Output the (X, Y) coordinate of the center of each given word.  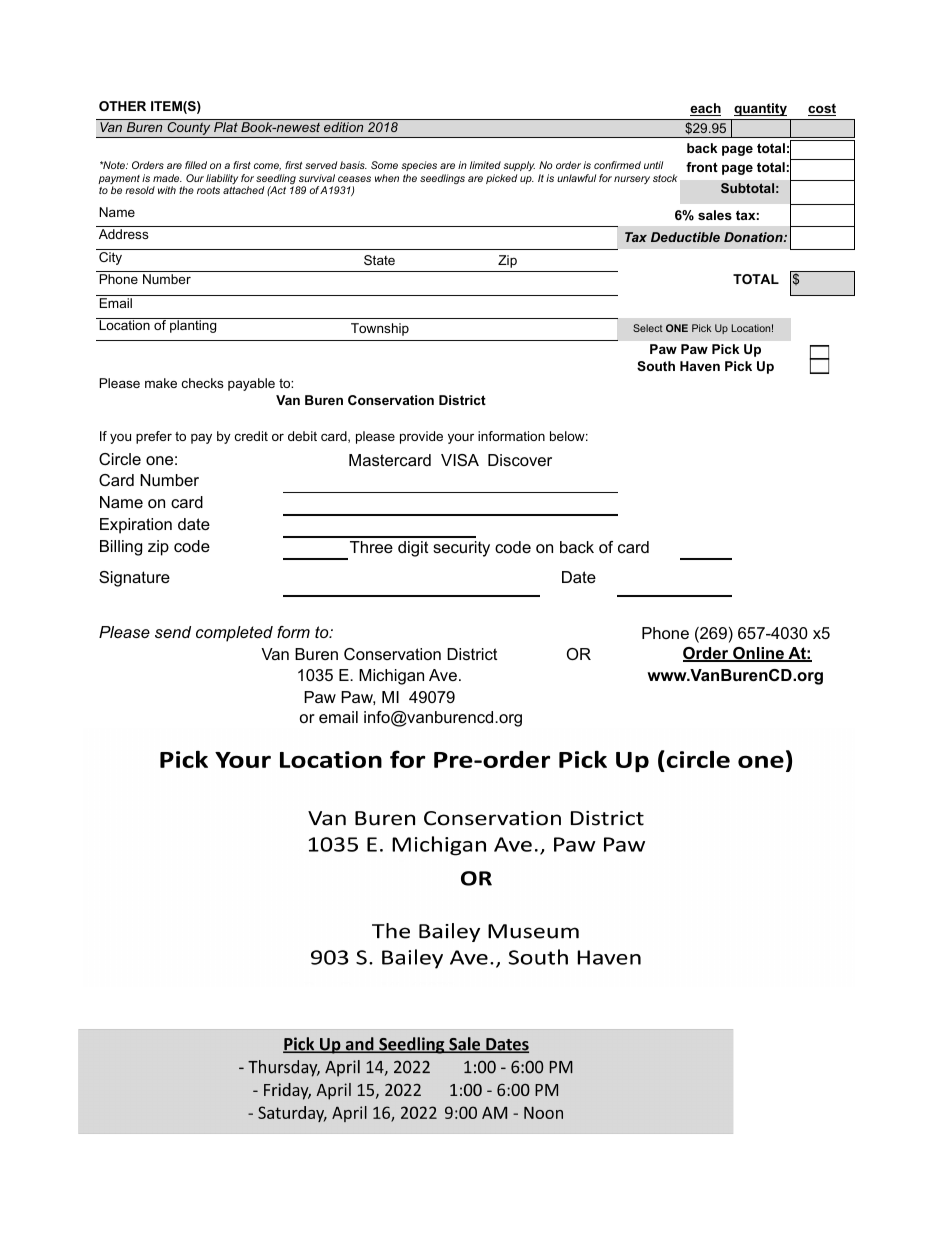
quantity (760, 109)
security (461, 549)
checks (203, 383)
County (189, 130)
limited (485, 165)
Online (758, 654)
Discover (520, 460)
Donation (754, 237)
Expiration (136, 526)
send (173, 632)
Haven (700, 366)
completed (234, 634)
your (461, 439)
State (379, 260)
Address (124, 234)
